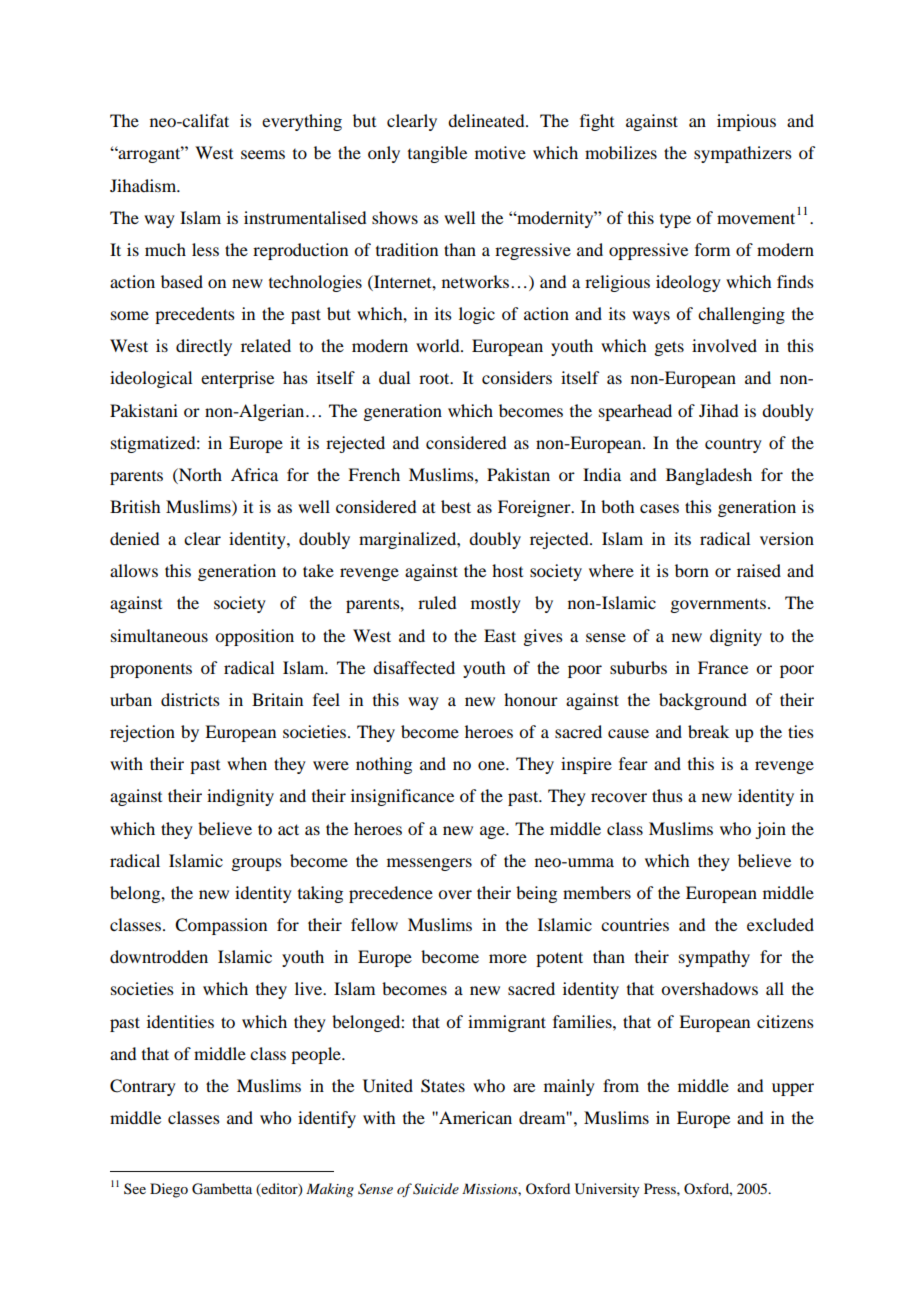  Describe the element at coordinates (222, 1189) in the screenshot. I see `Gambetta` at that location.
